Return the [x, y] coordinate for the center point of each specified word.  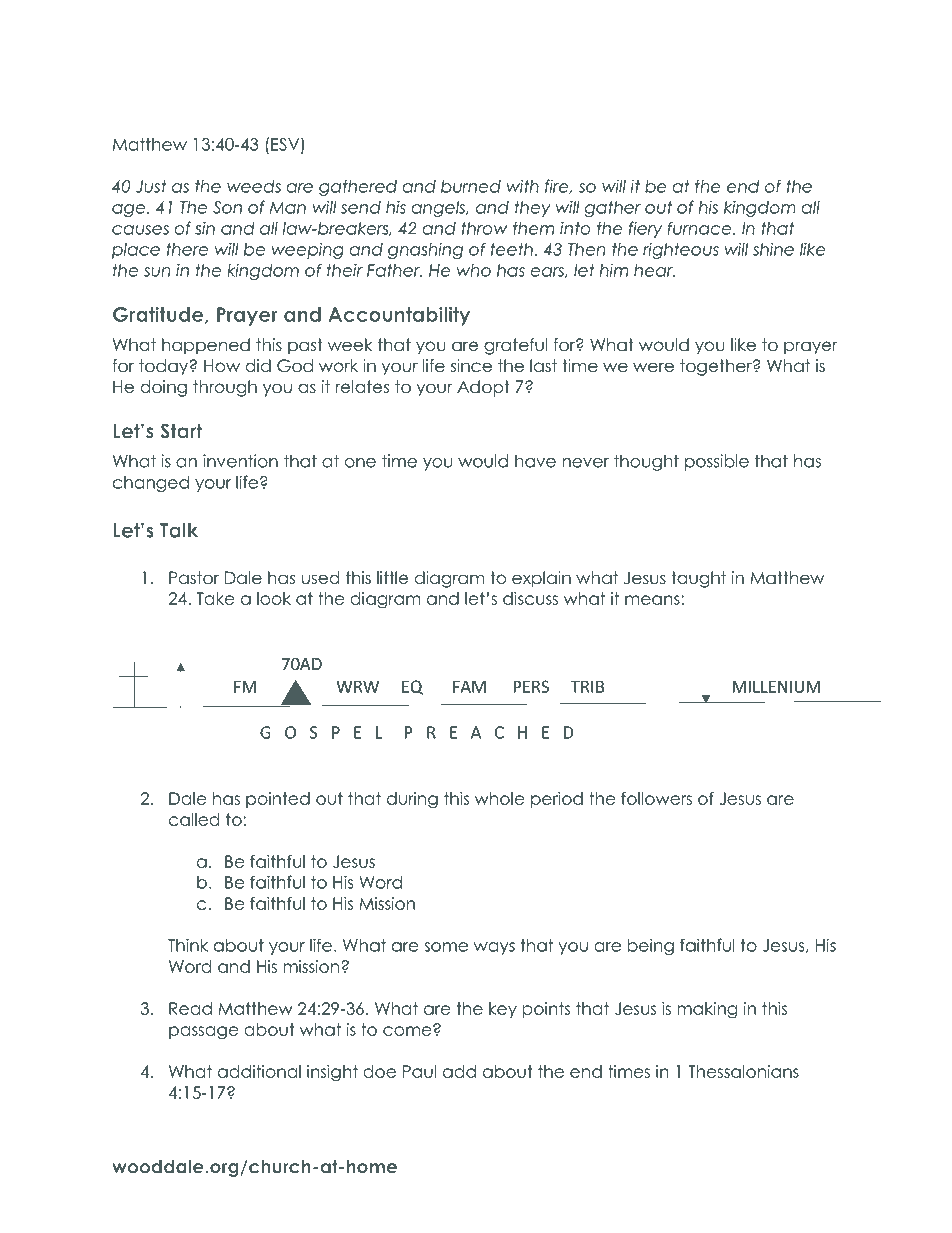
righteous [681, 250]
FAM [469, 686]
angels [439, 209]
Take [215, 598]
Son [227, 207]
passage [203, 1033]
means [652, 600]
